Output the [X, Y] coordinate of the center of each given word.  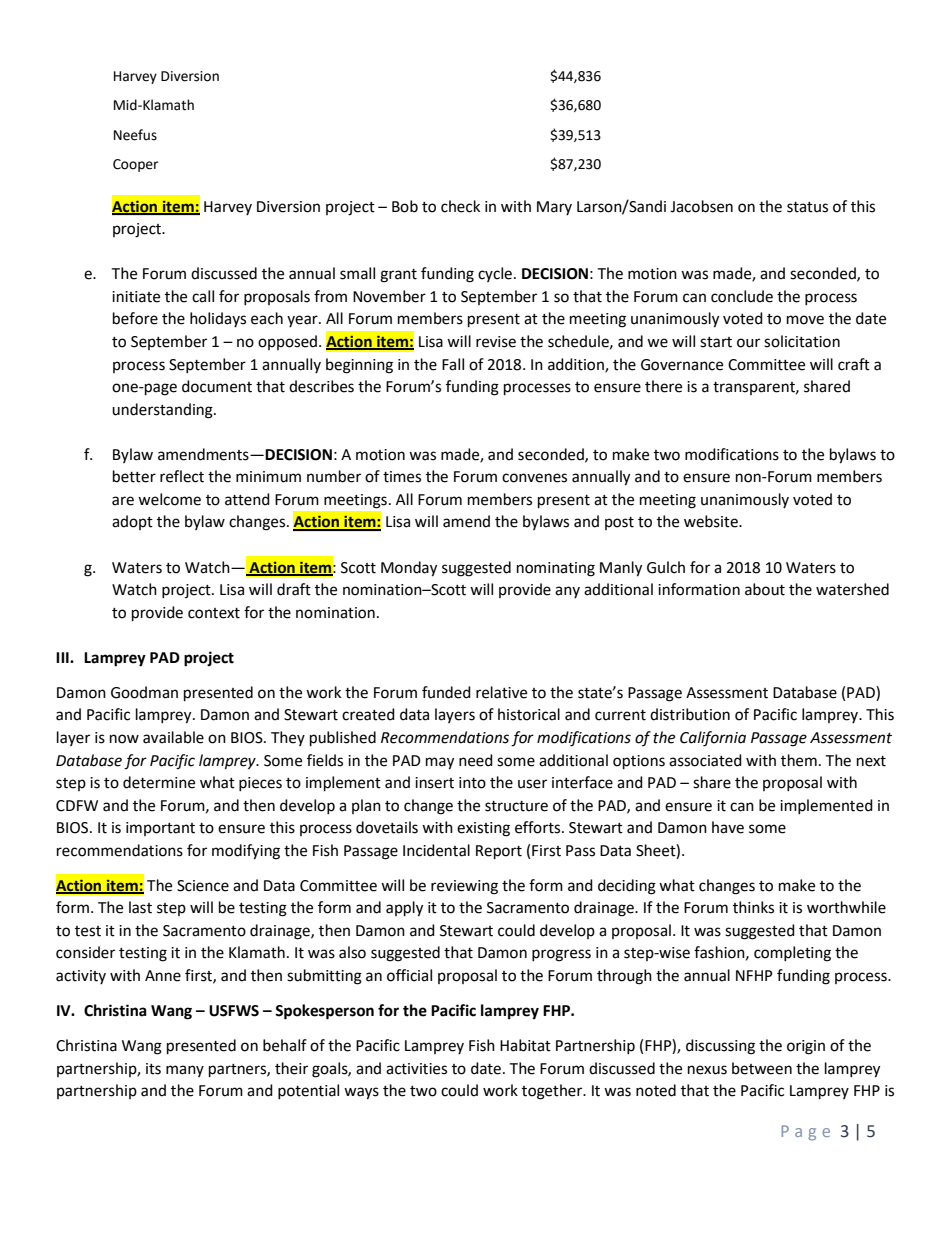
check [460, 206]
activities [416, 1069]
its [153, 1069]
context [214, 613]
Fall [453, 364]
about [765, 589]
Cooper [135, 165]
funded [446, 692]
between [762, 1068]
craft [854, 364]
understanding [163, 411]
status [807, 207]
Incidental [436, 850]
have [728, 827]
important [160, 829]
